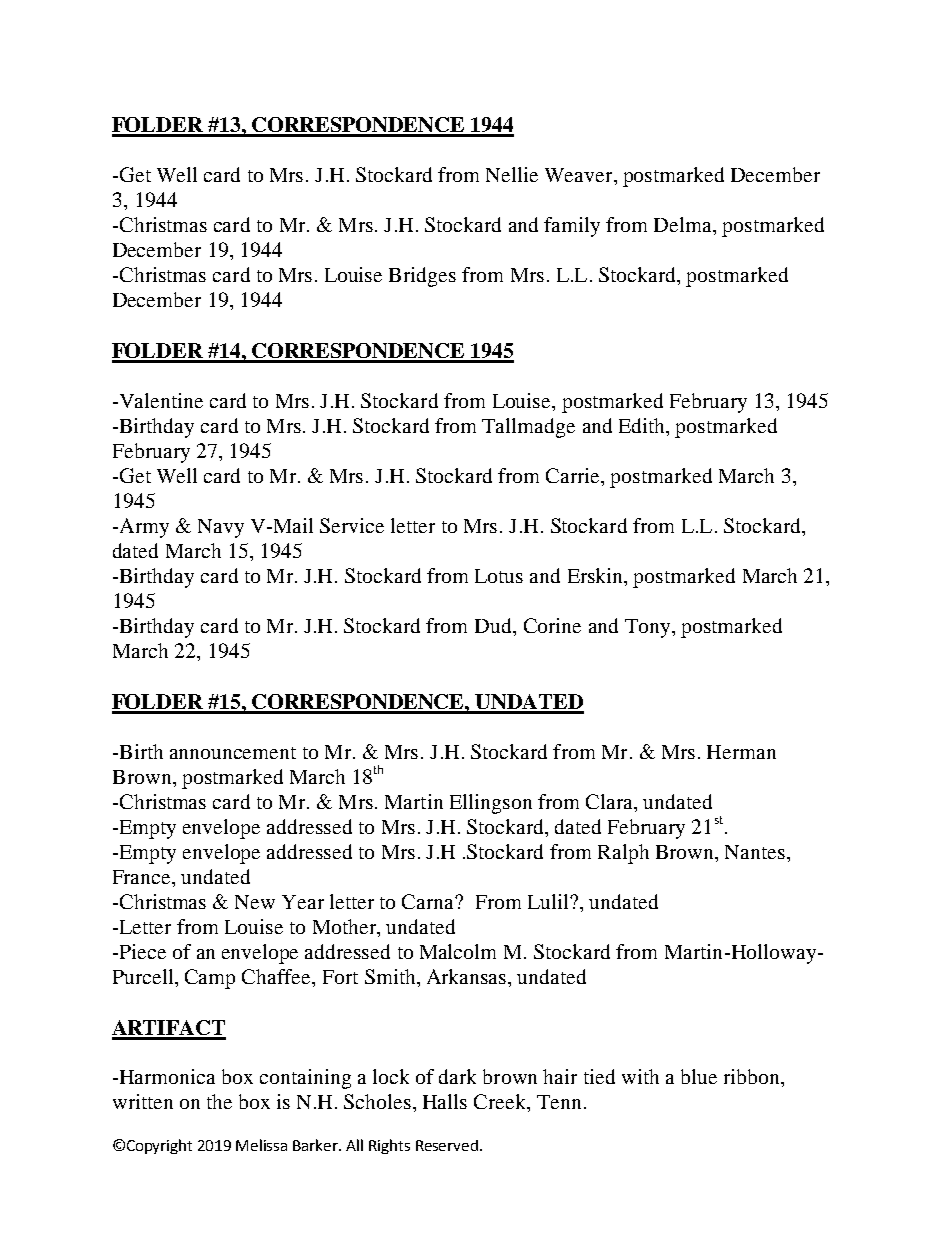  Describe the element at coordinates (623, 854) in the screenshot. I see `Ralph` at that location.
